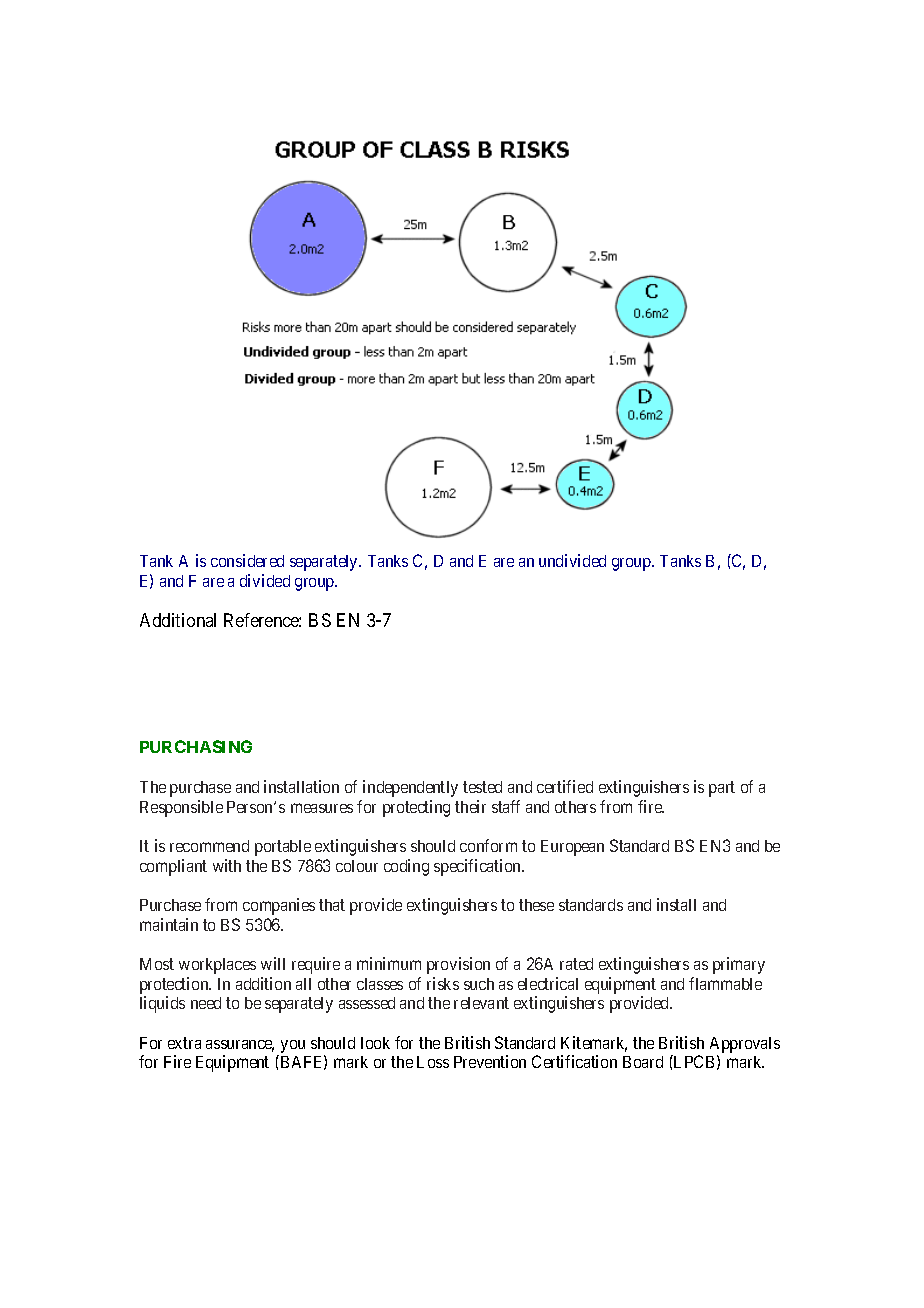 The height and width of the image is (1308, 924). I want to click on part, so click(722, 789).
